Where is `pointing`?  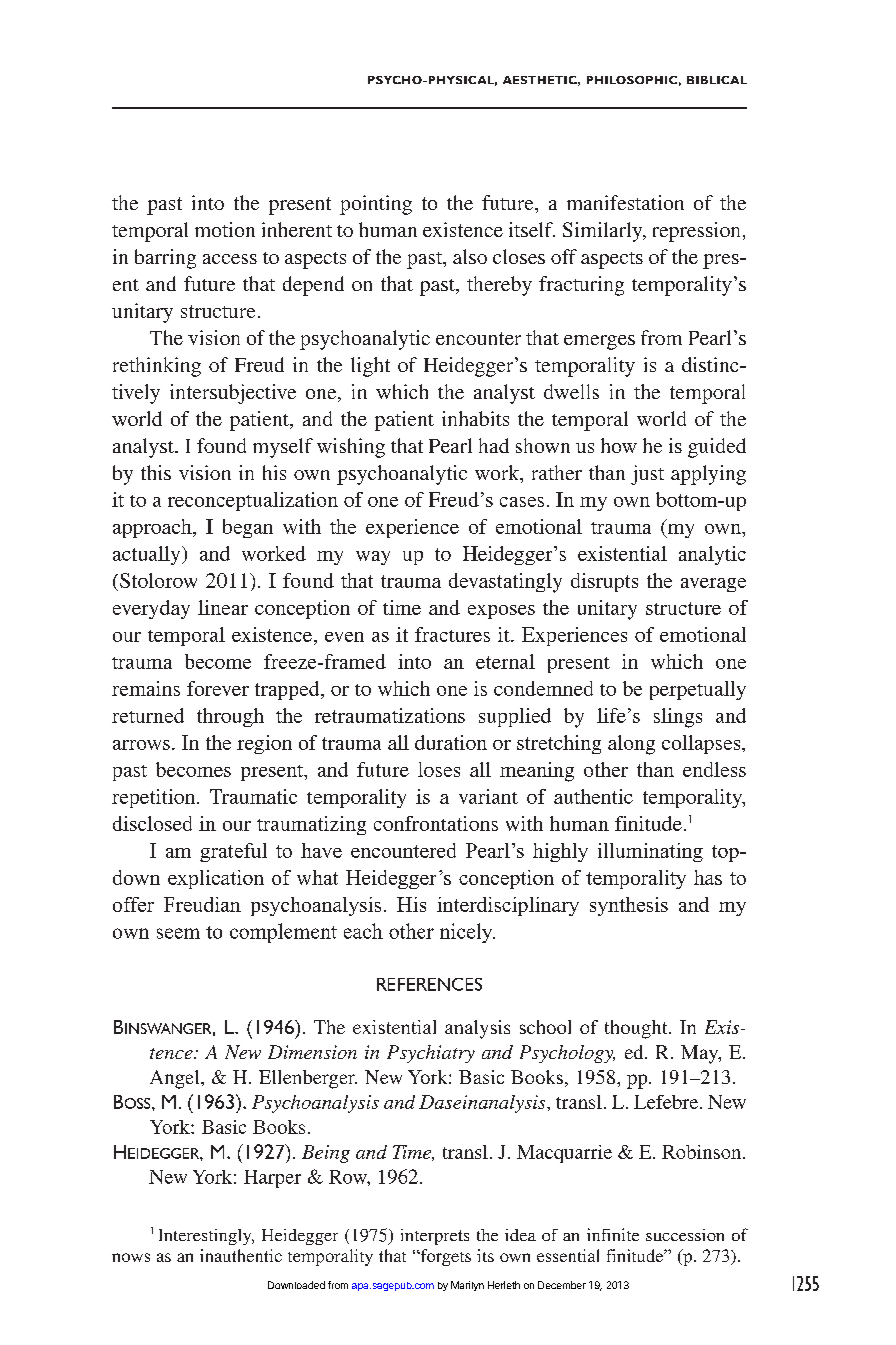 pointing is located at coordinates (376, 205).
